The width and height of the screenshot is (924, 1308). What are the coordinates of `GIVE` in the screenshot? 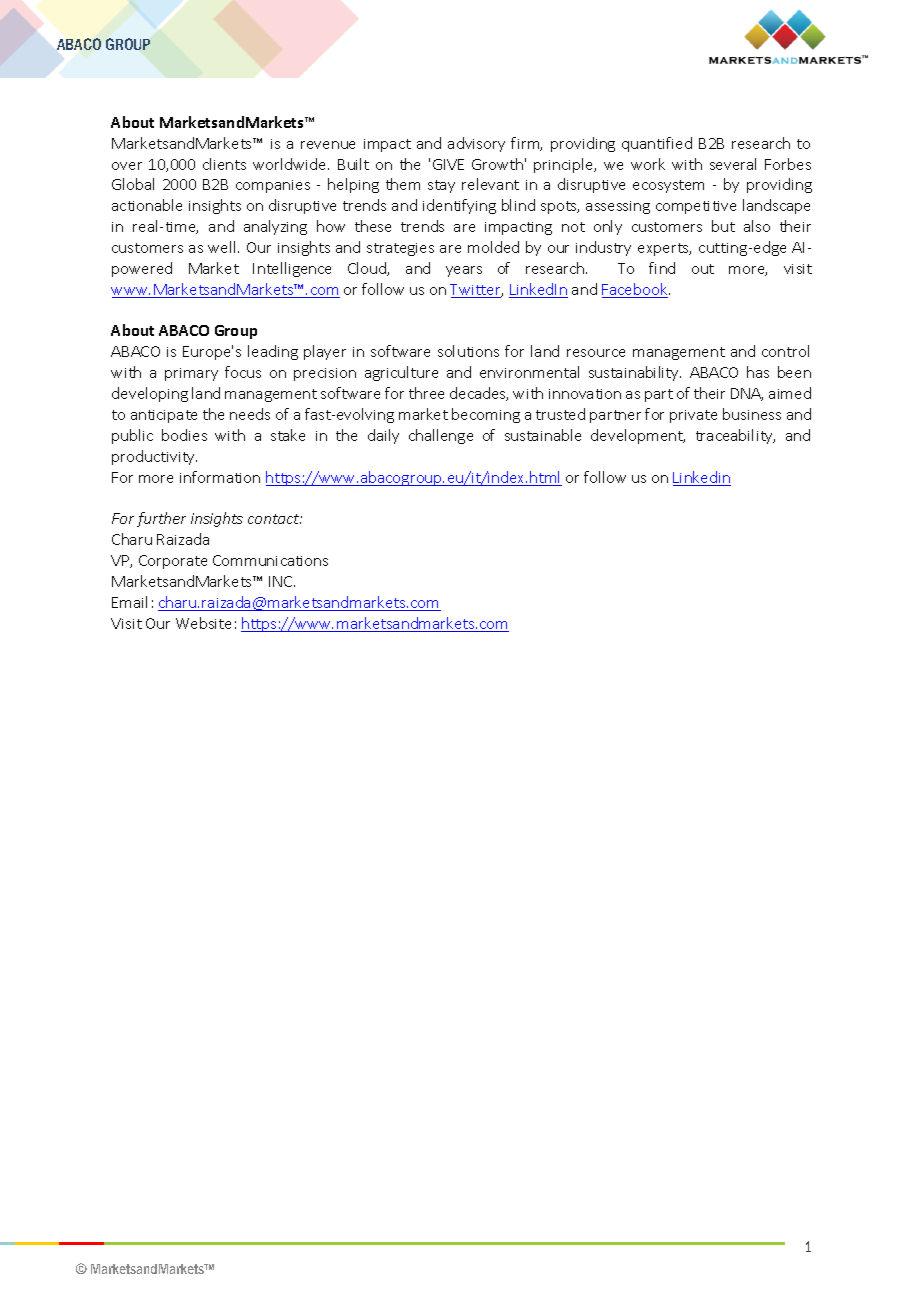 It's located at (448, 164).
